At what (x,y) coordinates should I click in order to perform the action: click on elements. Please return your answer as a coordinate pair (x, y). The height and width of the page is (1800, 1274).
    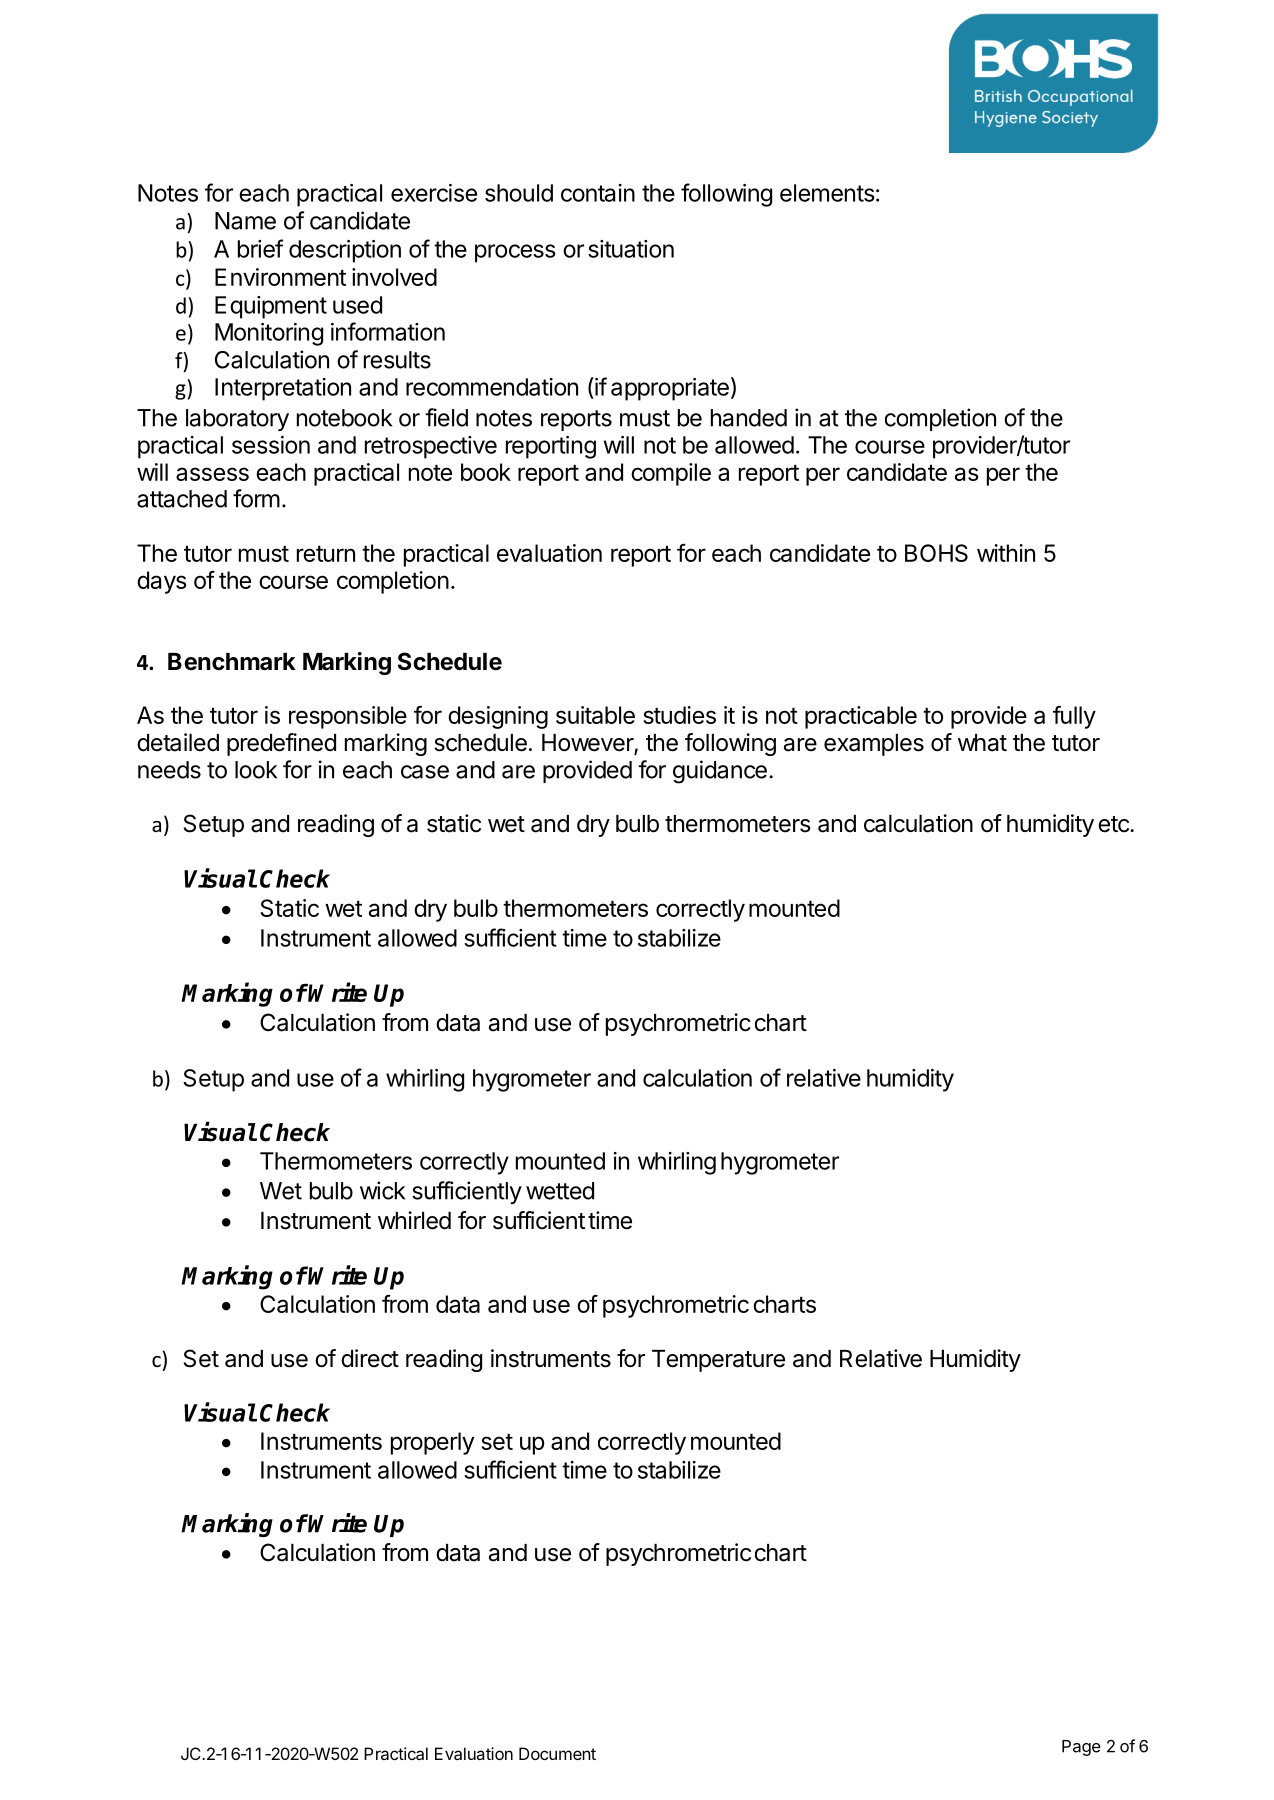
    Looking at the image, I should click on (827, 193).
